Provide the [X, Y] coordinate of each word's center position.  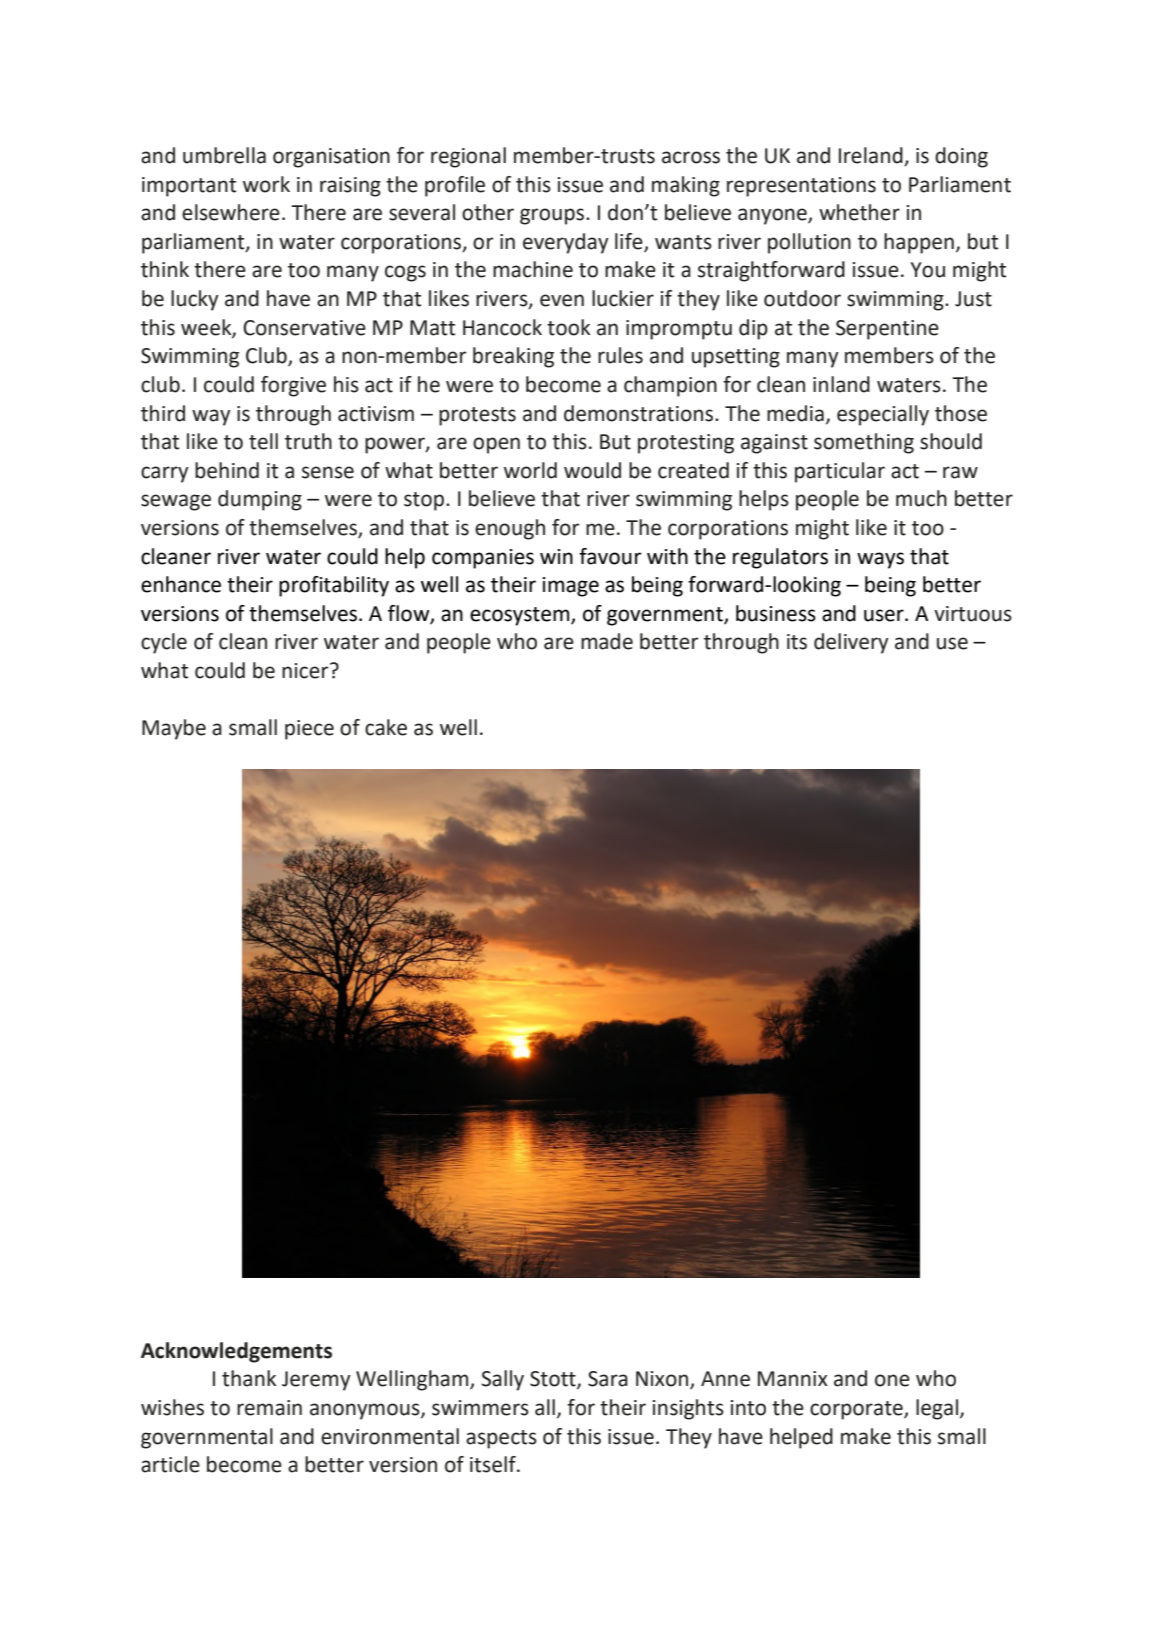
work [266, 184]
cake [386, 727]
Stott [554, 1380]
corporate [857, 1410]
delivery [851, 643]
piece [309, 730]
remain [269, 1408]
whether [859, 212]
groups [553, 216]
